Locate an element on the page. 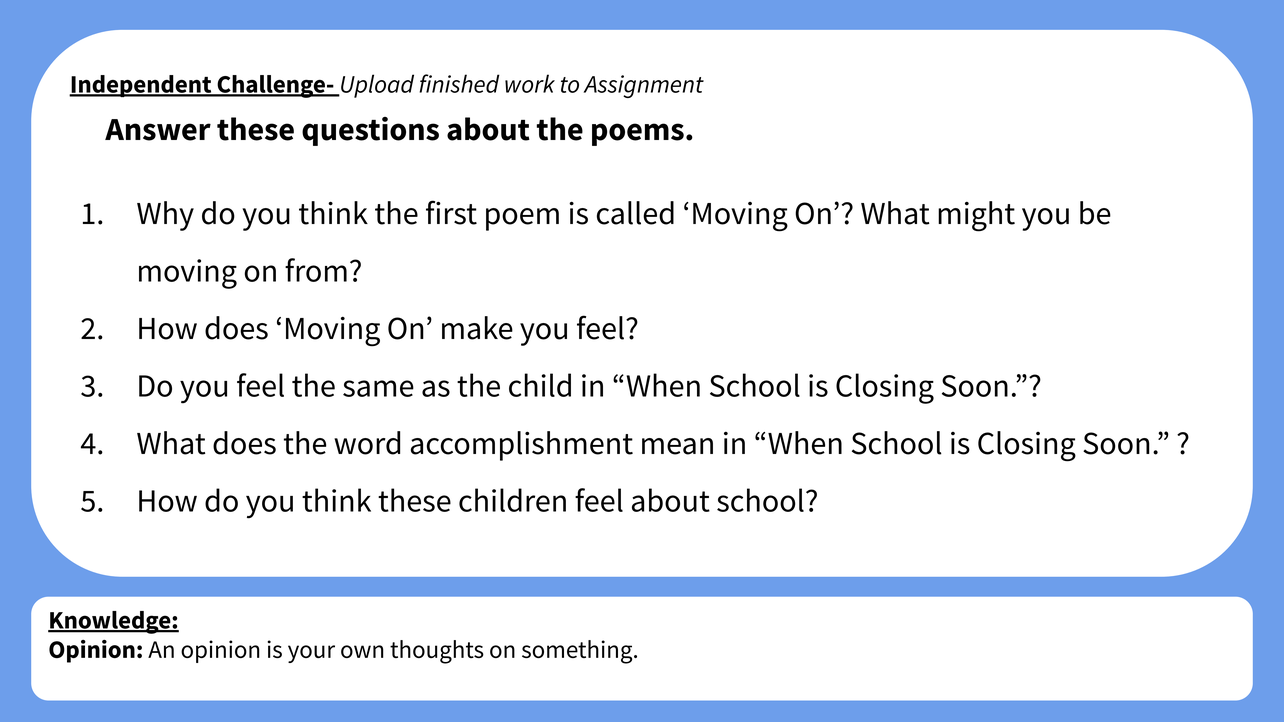 Image resolution: width=1284 pixels, height=722 pixels. mean is located at coordinates (677, 446).
